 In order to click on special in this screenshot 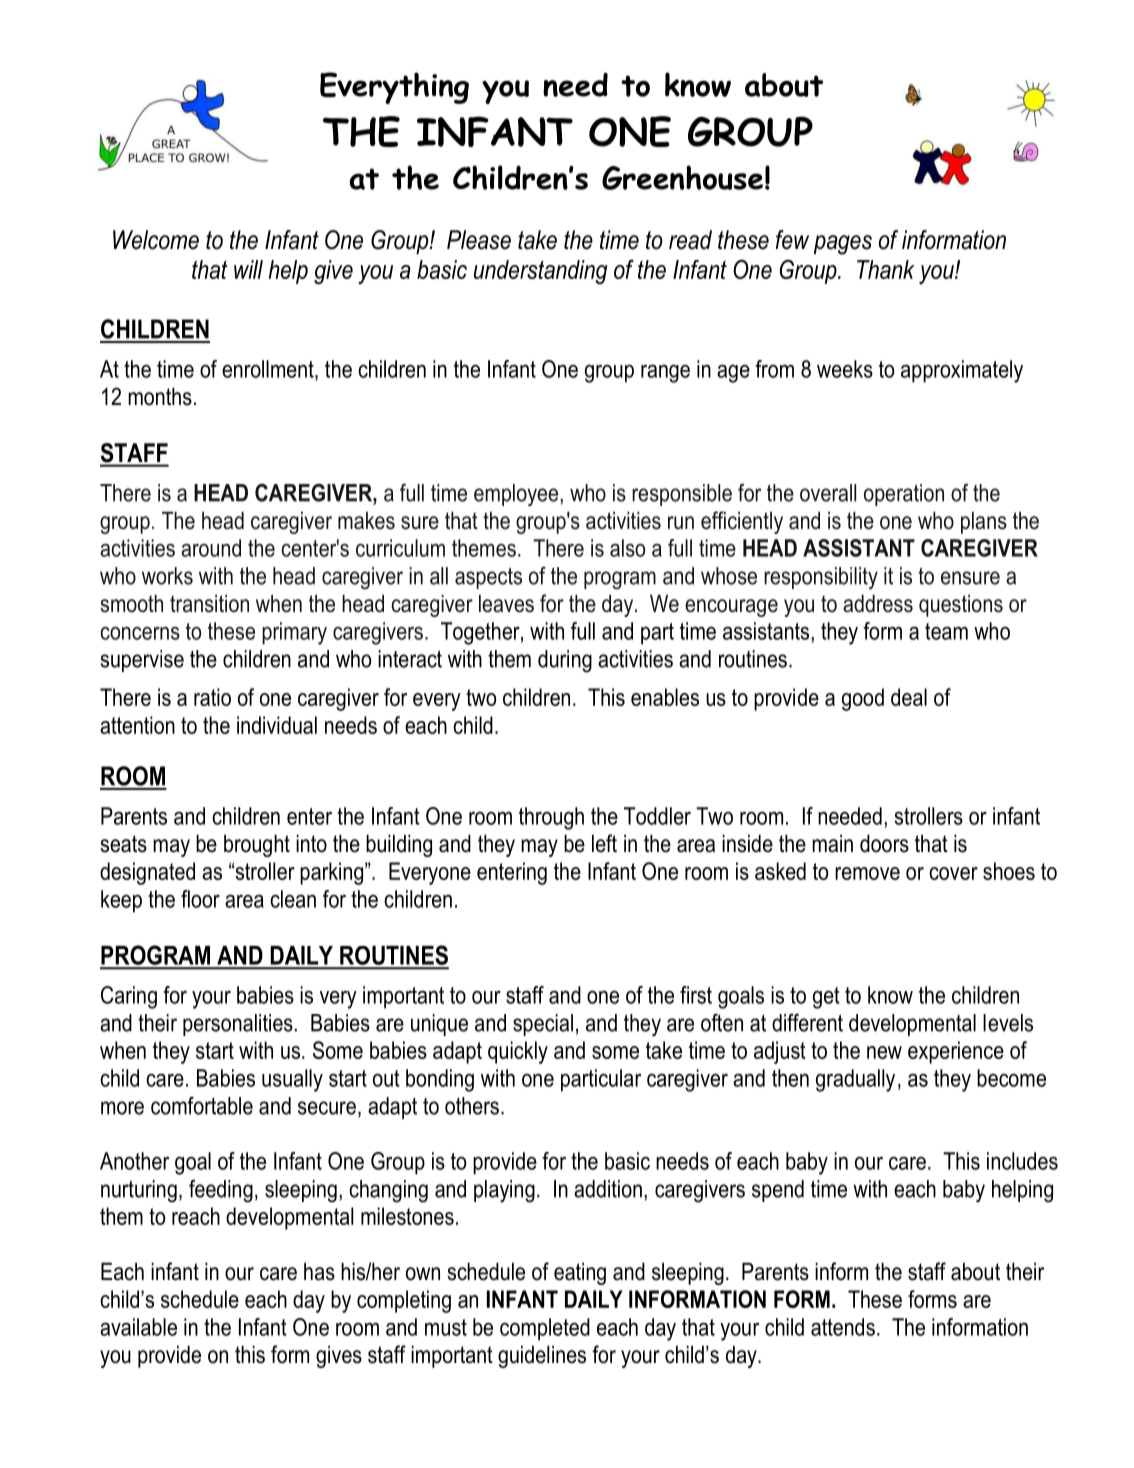, I will do `click(543, 1025)`.
